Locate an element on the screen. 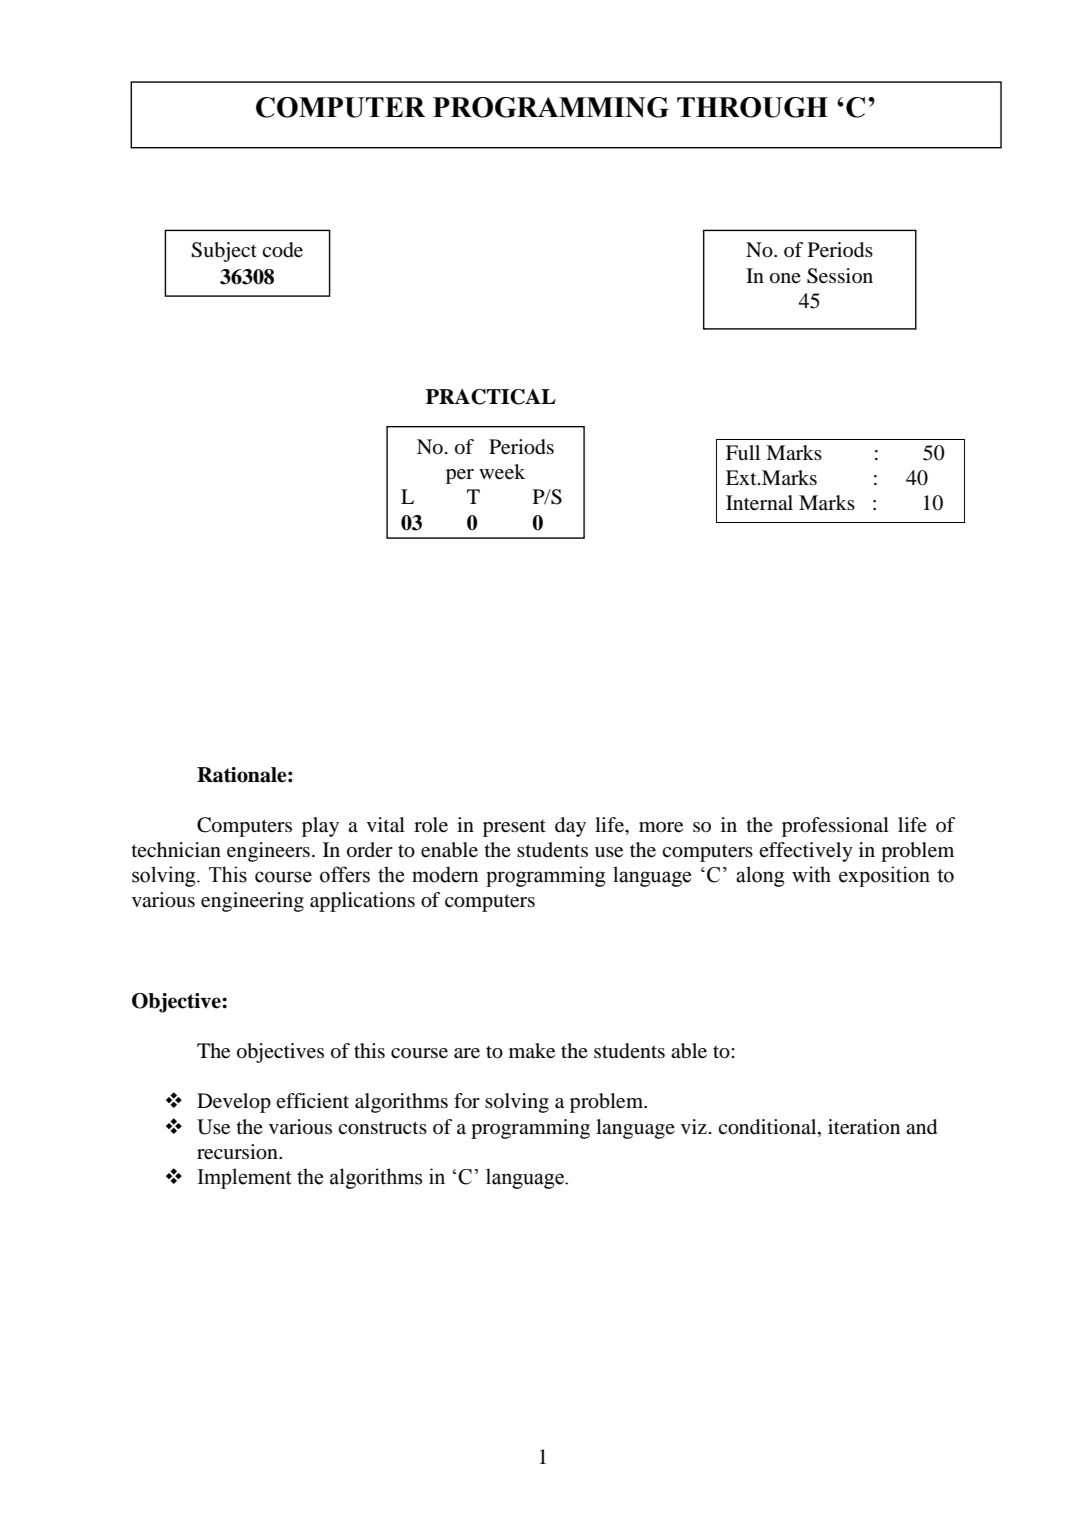 The height and width of the screenshot is (1535, 1086). Internal is located at coordinates (759, 503).
